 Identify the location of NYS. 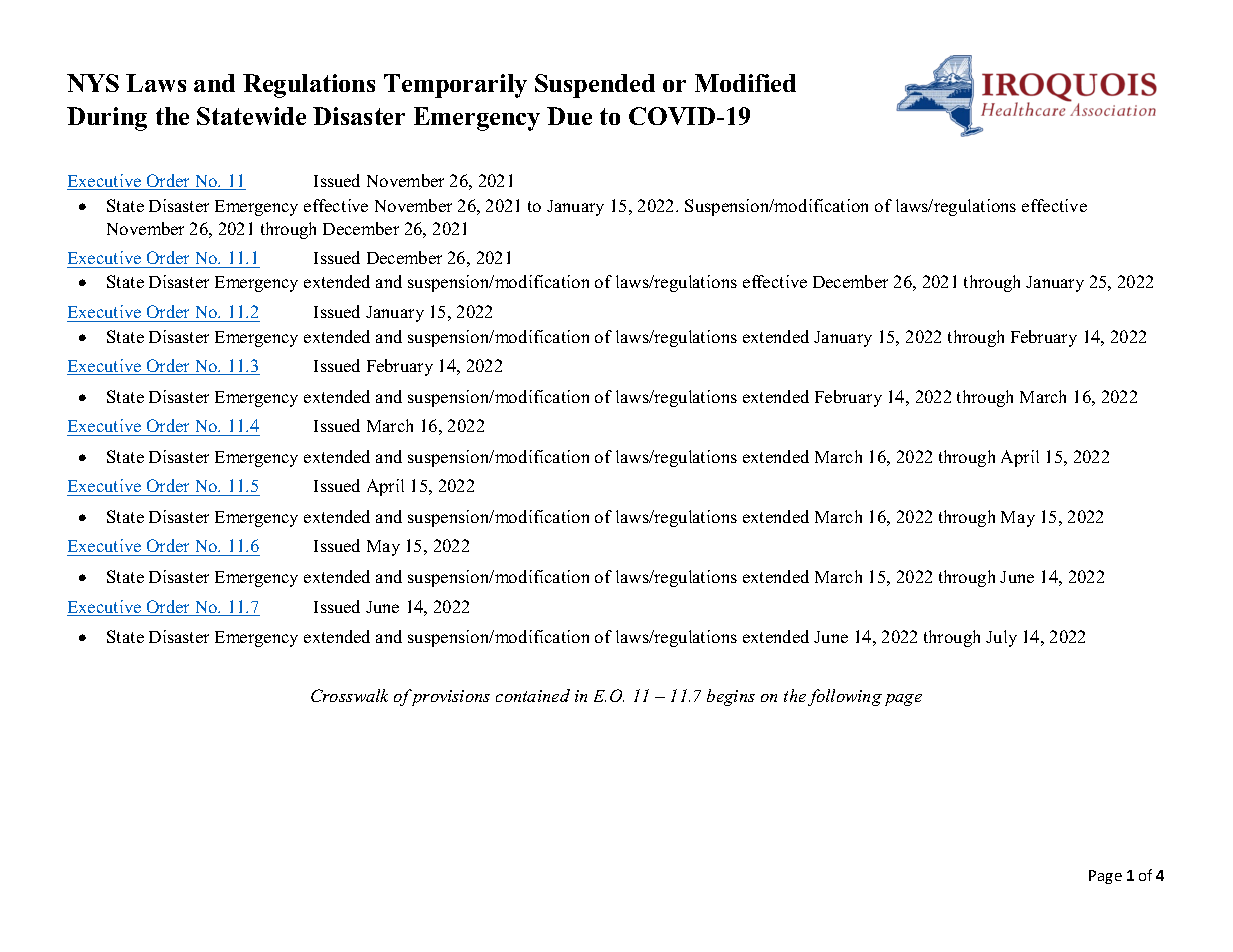
(93, 83).
